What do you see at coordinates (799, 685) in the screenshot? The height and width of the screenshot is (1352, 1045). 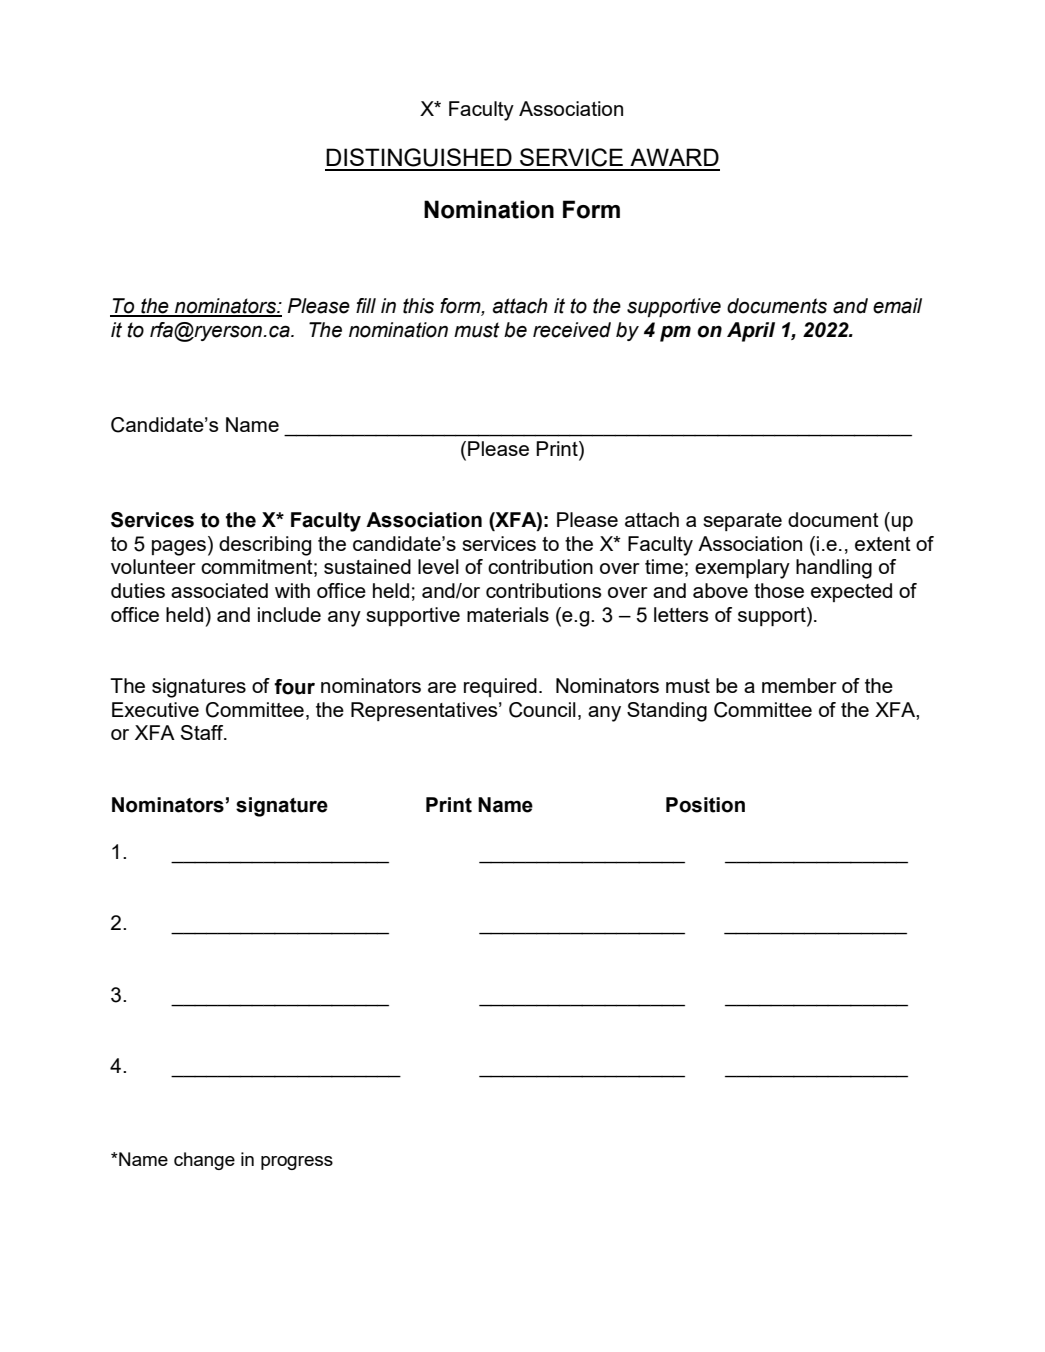 I see `member` at bounding box center [799, 685].
